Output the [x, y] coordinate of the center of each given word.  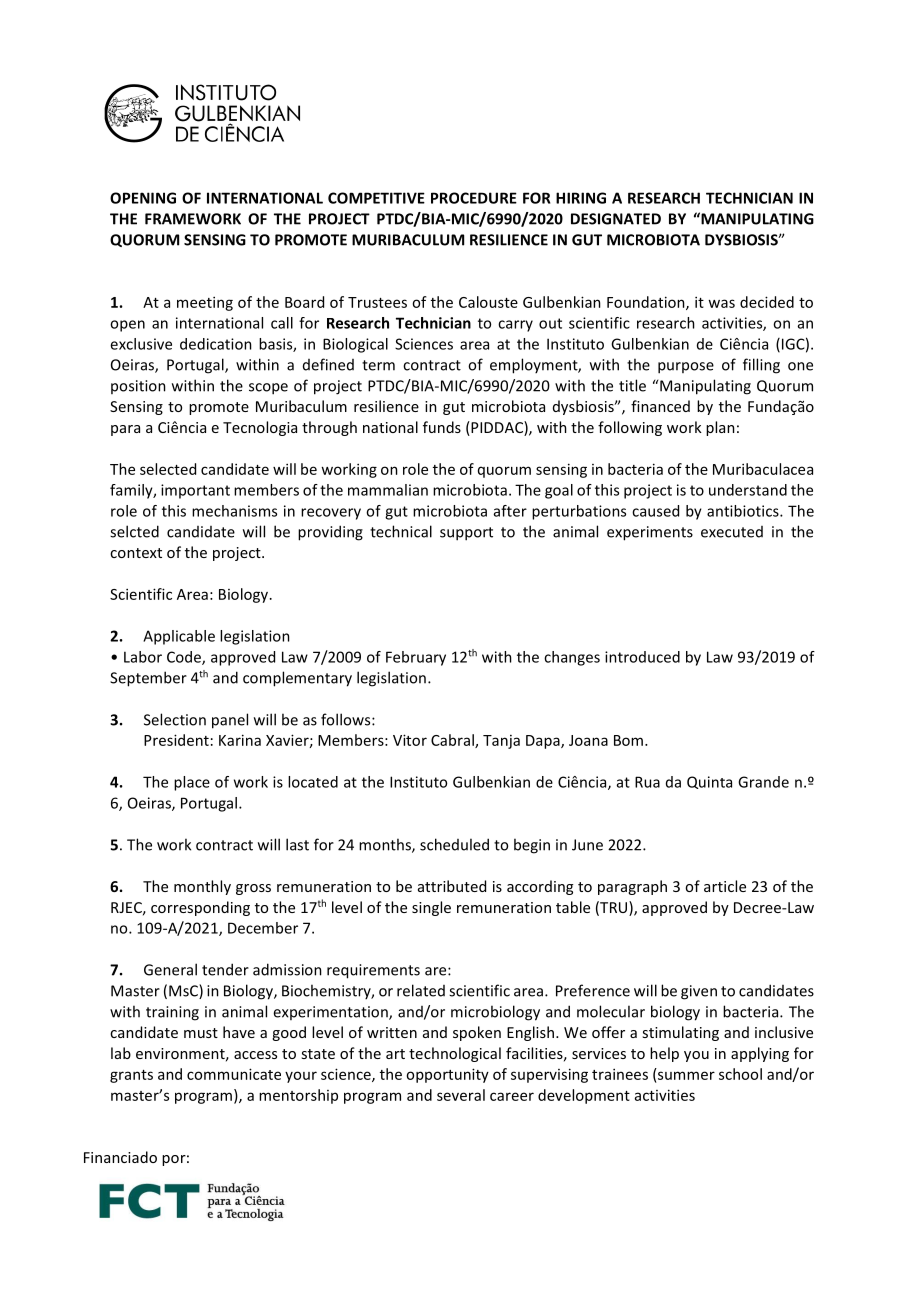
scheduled [454, 844]
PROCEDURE [474, 198]
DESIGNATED [616, 219]
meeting [205, 303]
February [416, 658]
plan [720, 428]
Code [185, 658]
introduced [642, 657]
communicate [234, 1074]
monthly [202, 887]
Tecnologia [260, 428]
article [725, 886]
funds [442, 427]
